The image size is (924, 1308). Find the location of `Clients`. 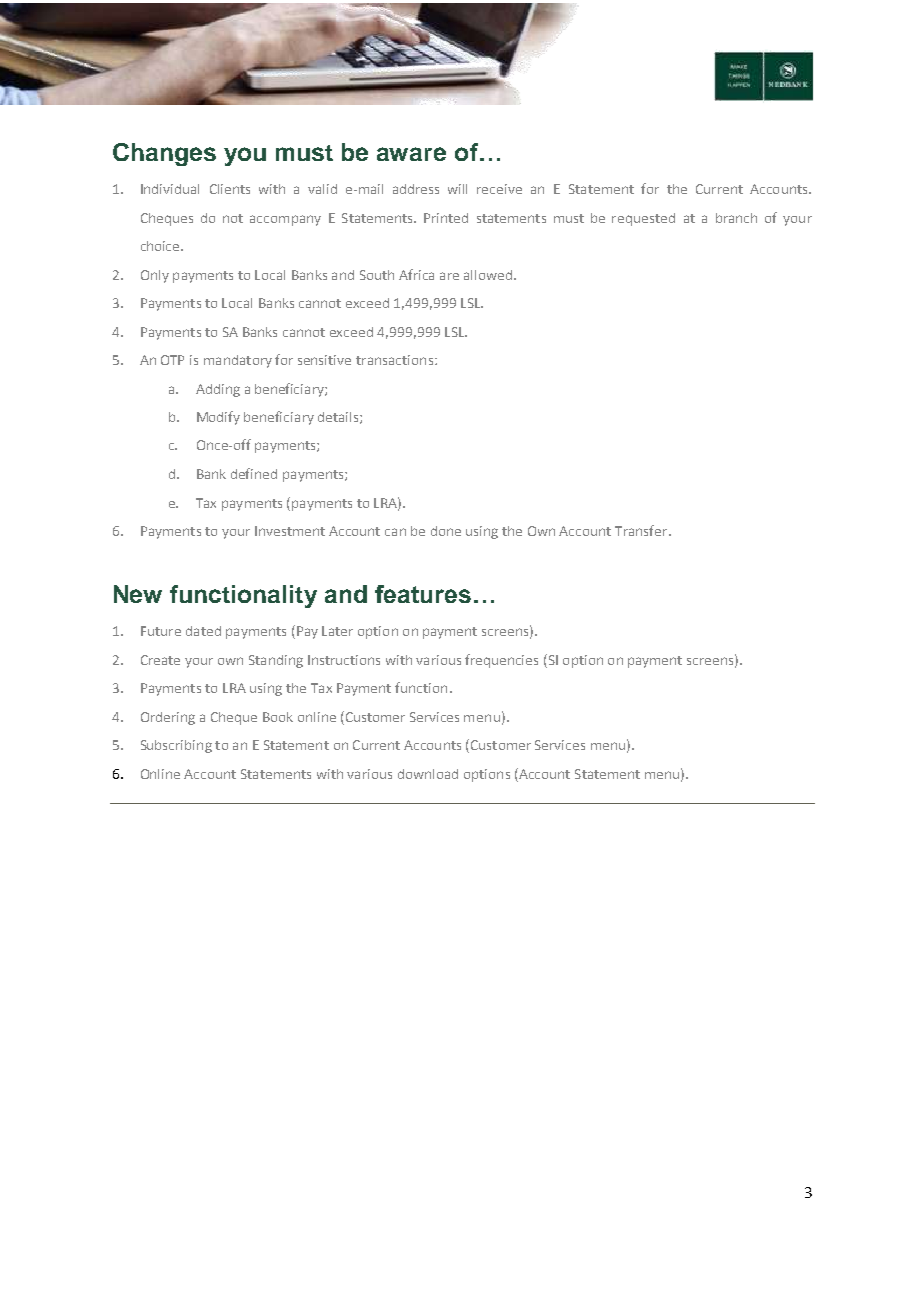

Clients is located at coordinates (230, 189).
